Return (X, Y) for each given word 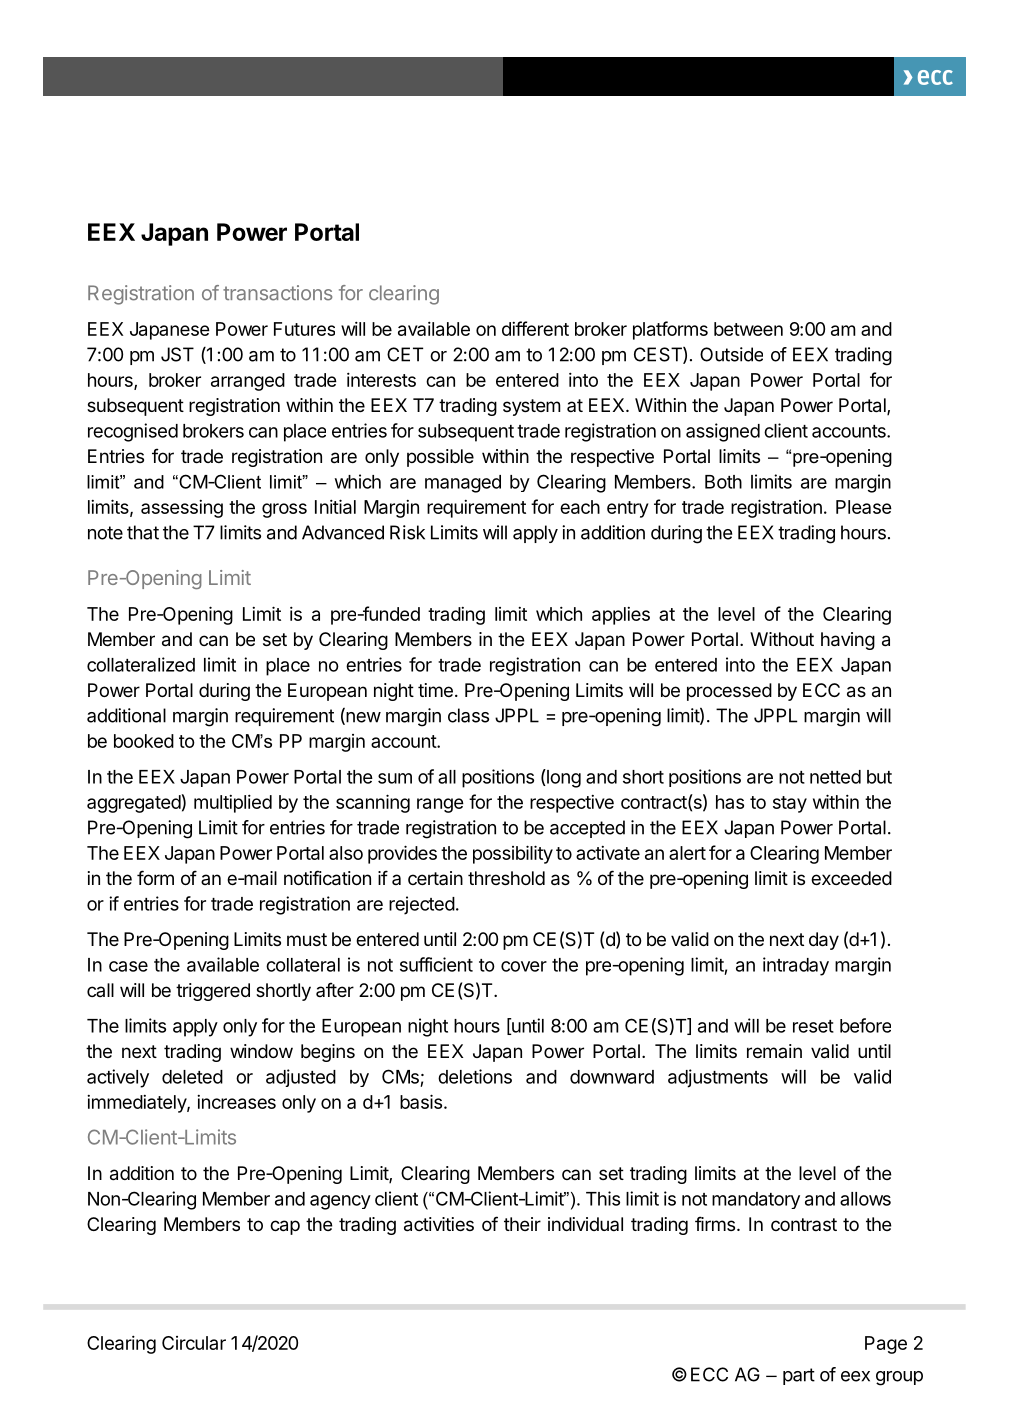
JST (177, 354)
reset (813, 1026)
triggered (213, 992)
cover (524, 966)
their (522, 1224)
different (535, 328)
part (799, 1376)
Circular (194, 1343)
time (435, 690)
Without (782, 639)
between (748, 329)
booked (144, 741)
